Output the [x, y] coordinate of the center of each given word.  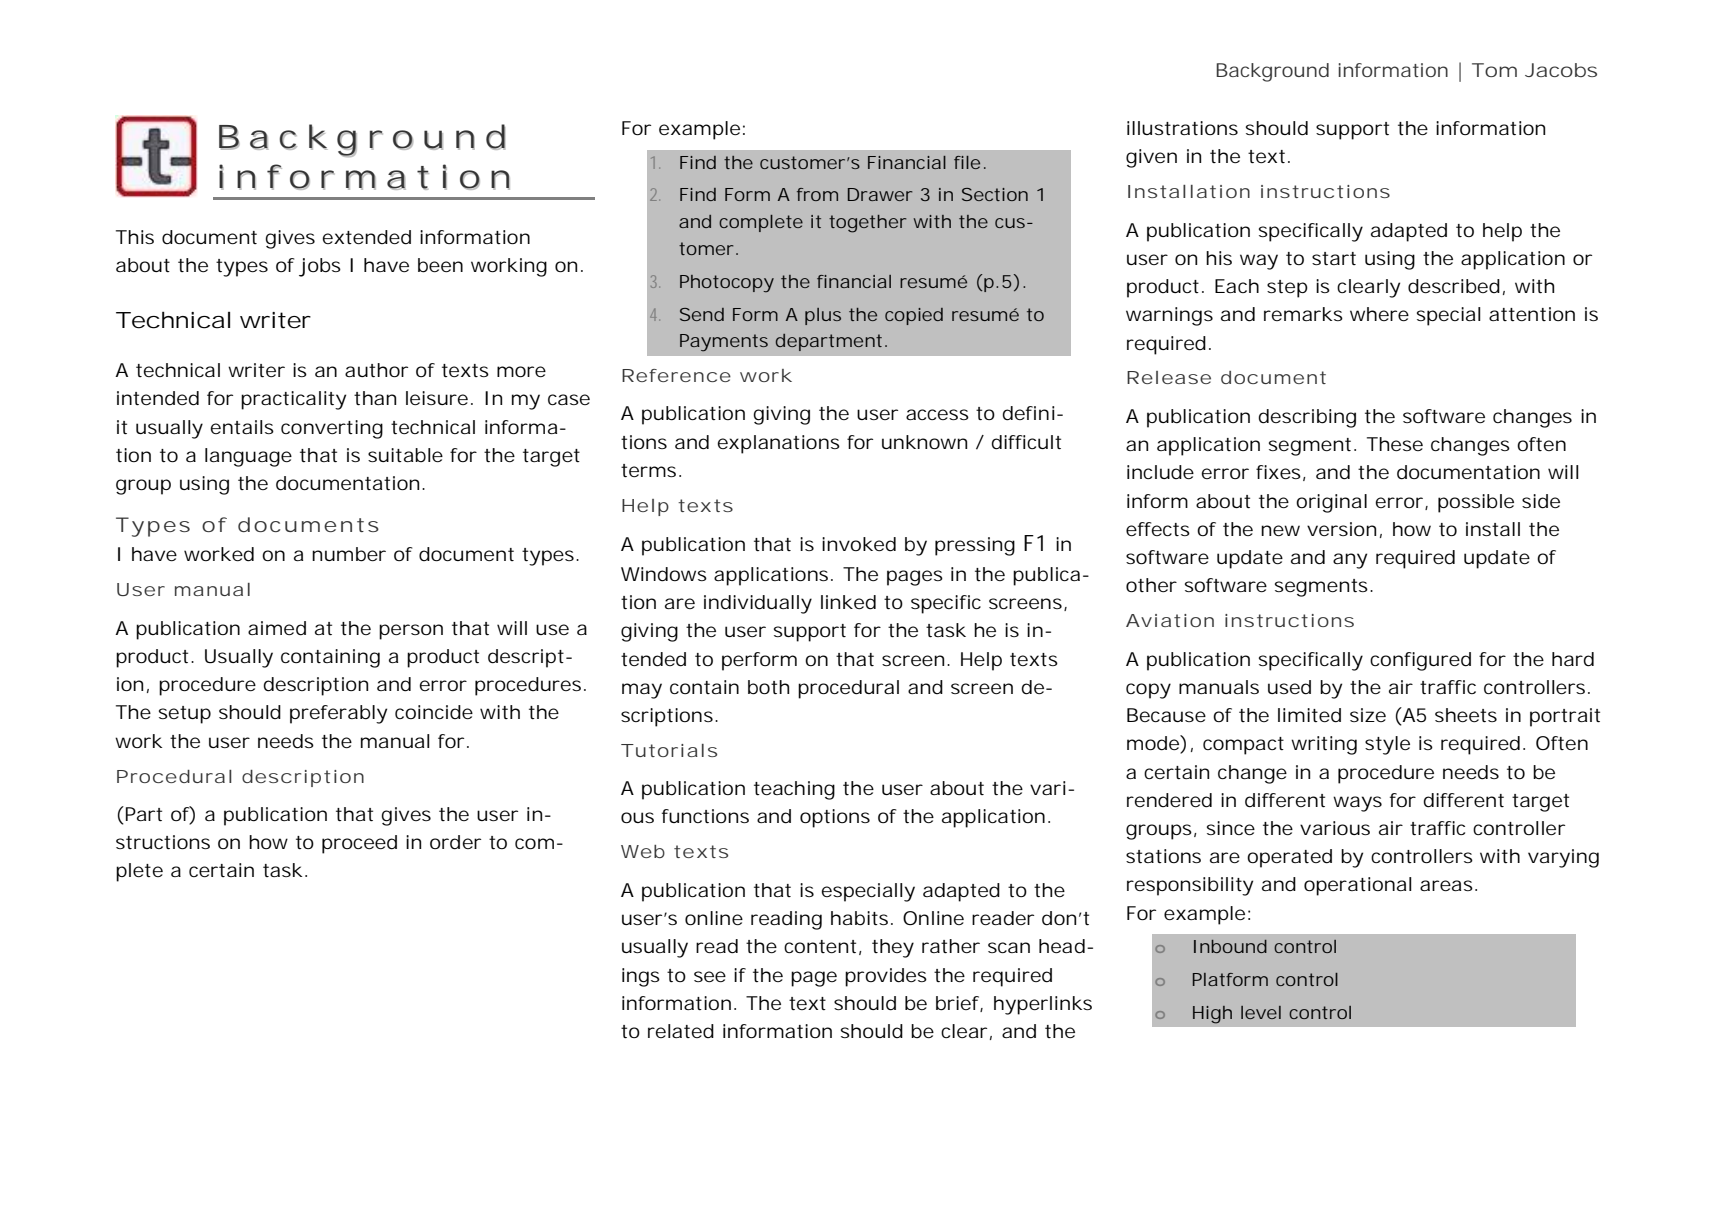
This [135, 237]
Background [1272, 72]
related [681, 1031]
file [967, 162]
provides [886, 977]
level [1261, 1012]
